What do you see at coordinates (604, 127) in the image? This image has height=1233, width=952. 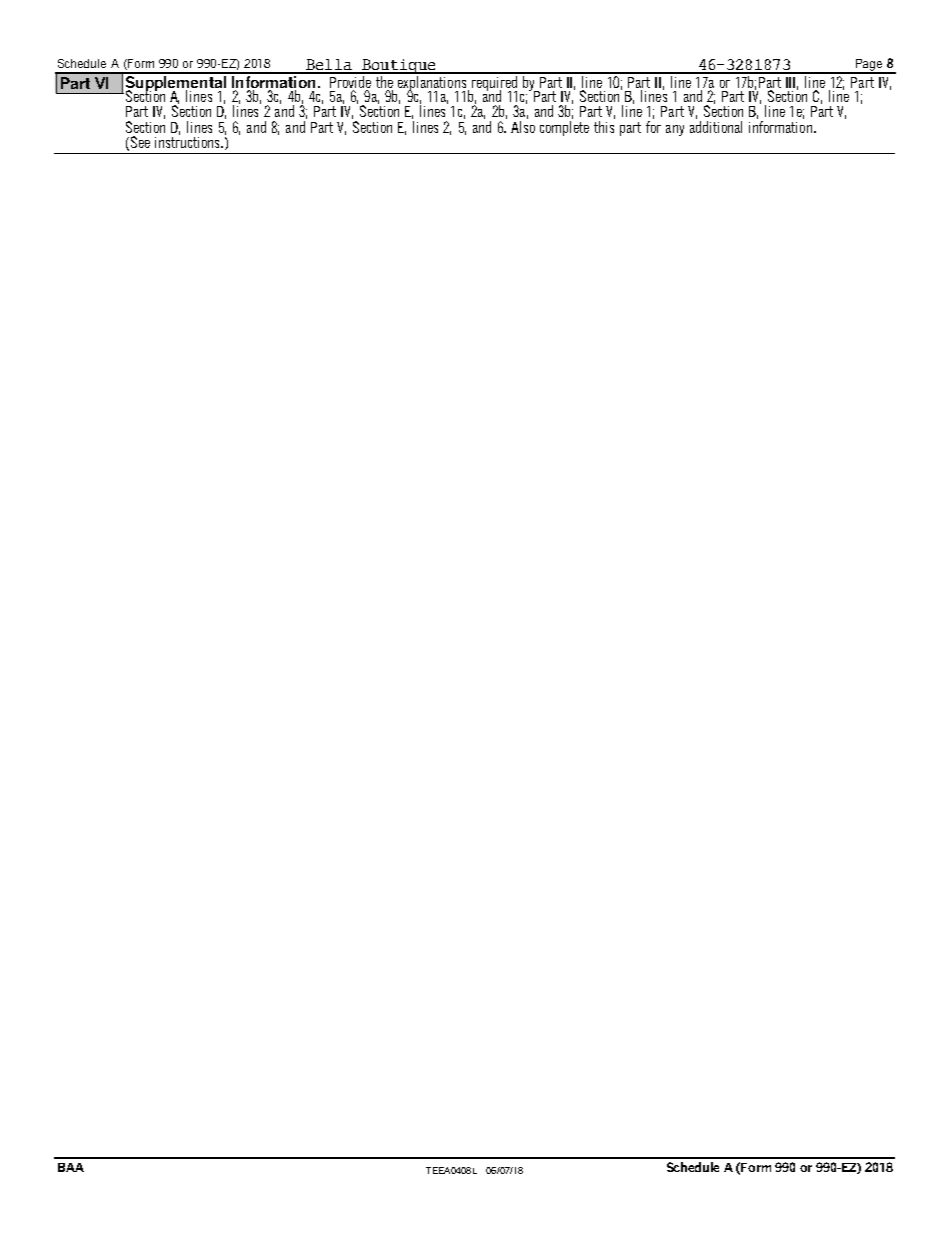 I see `this` at bounding box center [604, 127].
